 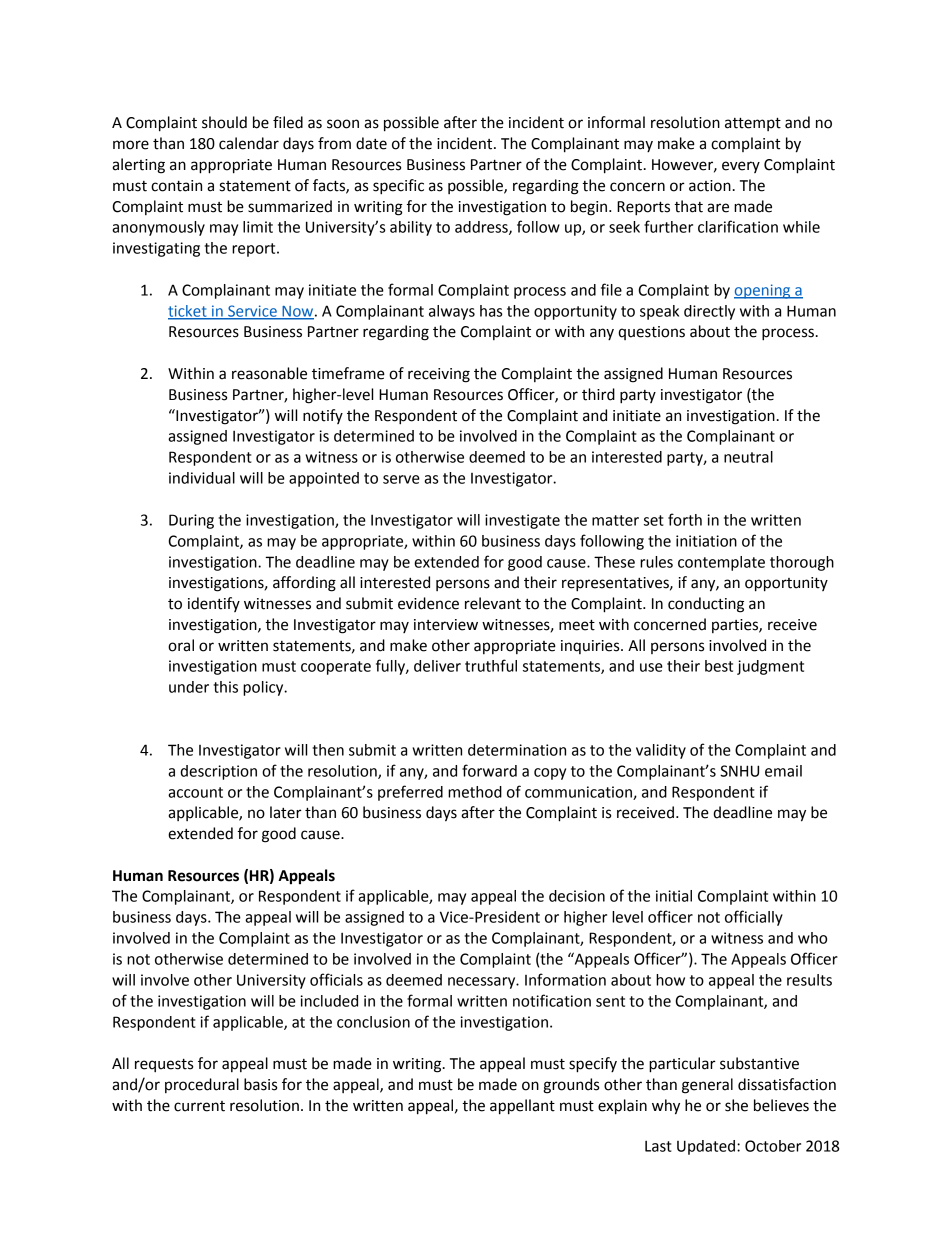 What do you see at coordinates (741, 167) in the screenshot?
I see `every` at bounding box center [741, 167].
